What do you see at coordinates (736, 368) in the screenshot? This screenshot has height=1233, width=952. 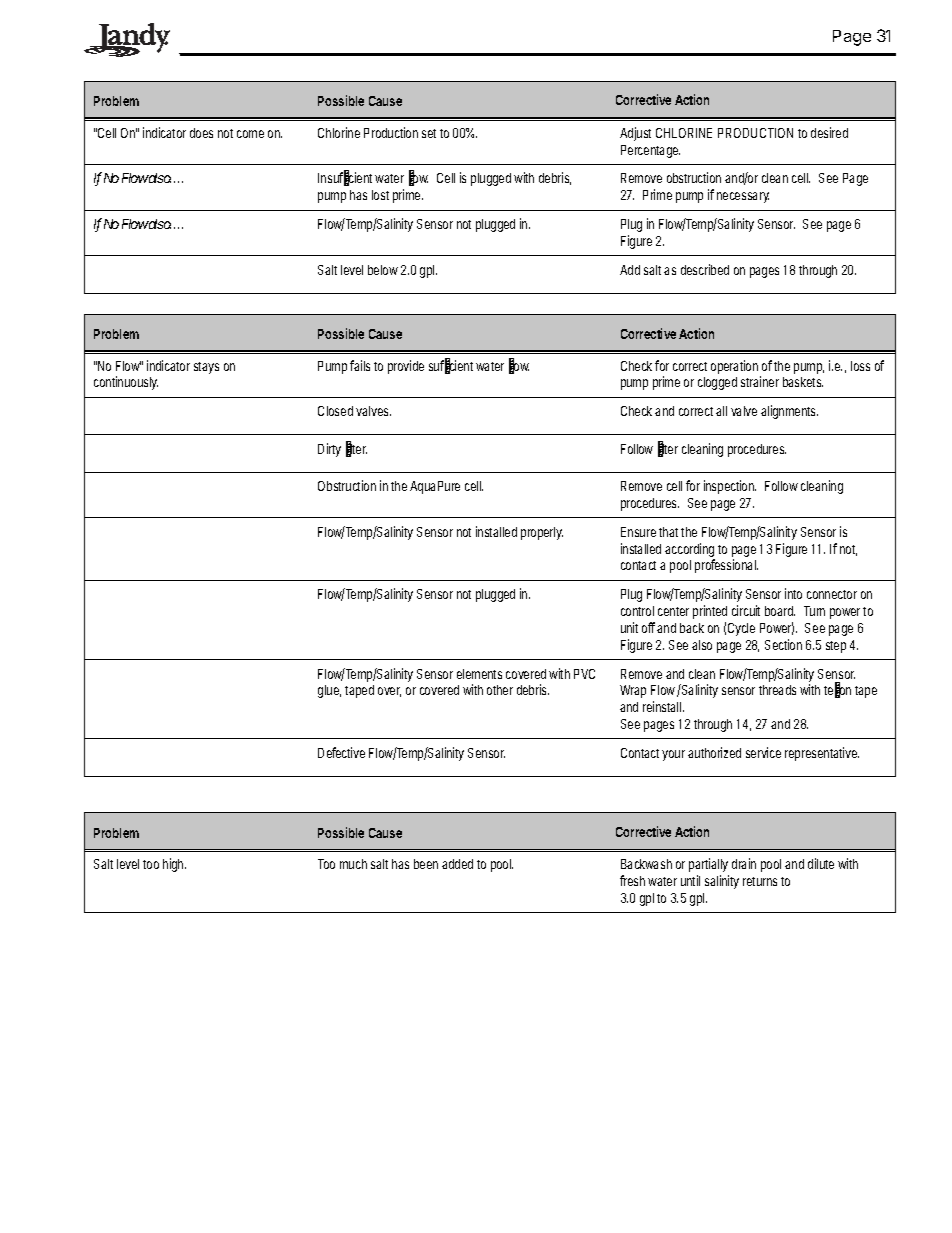 I see `operation` at bounding box center [736, 368].
